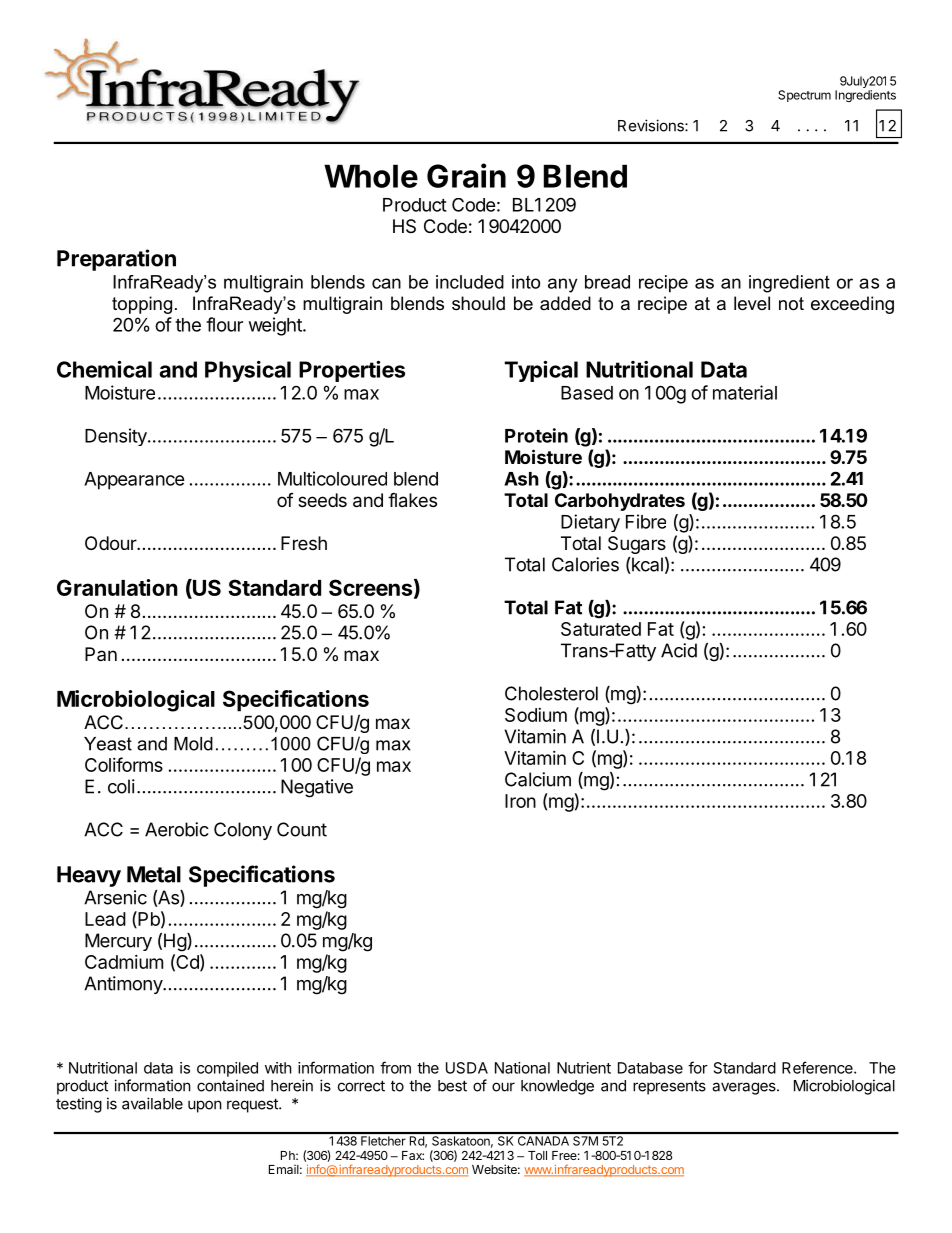 The height and width of the screenshot is (1233, 952). I want to click on Iron, so click(520, 801).
